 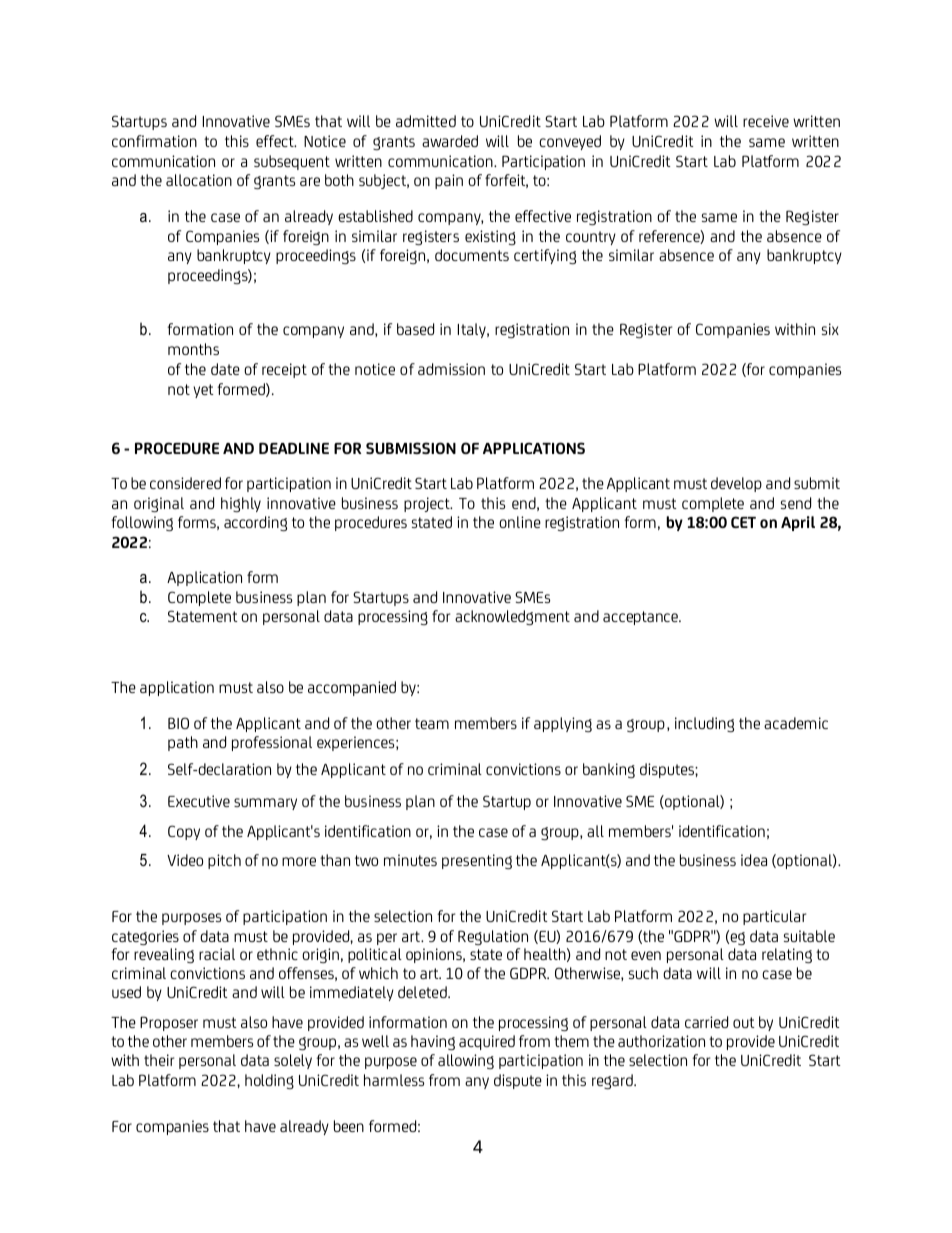 I want to click on idea, so click(x=754, y=860).
